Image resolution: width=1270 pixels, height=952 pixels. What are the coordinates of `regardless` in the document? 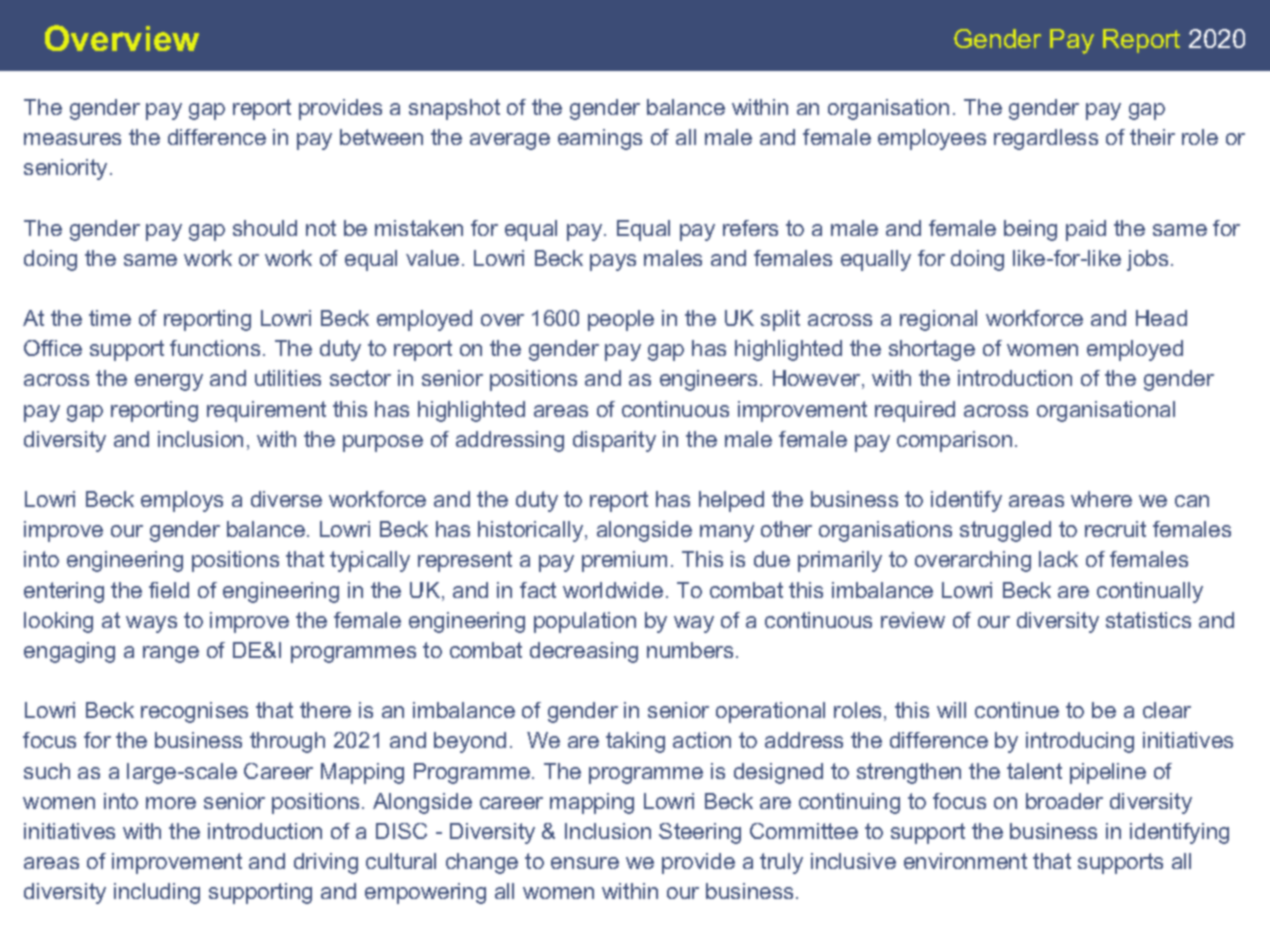 It's located at (1046, 139).
